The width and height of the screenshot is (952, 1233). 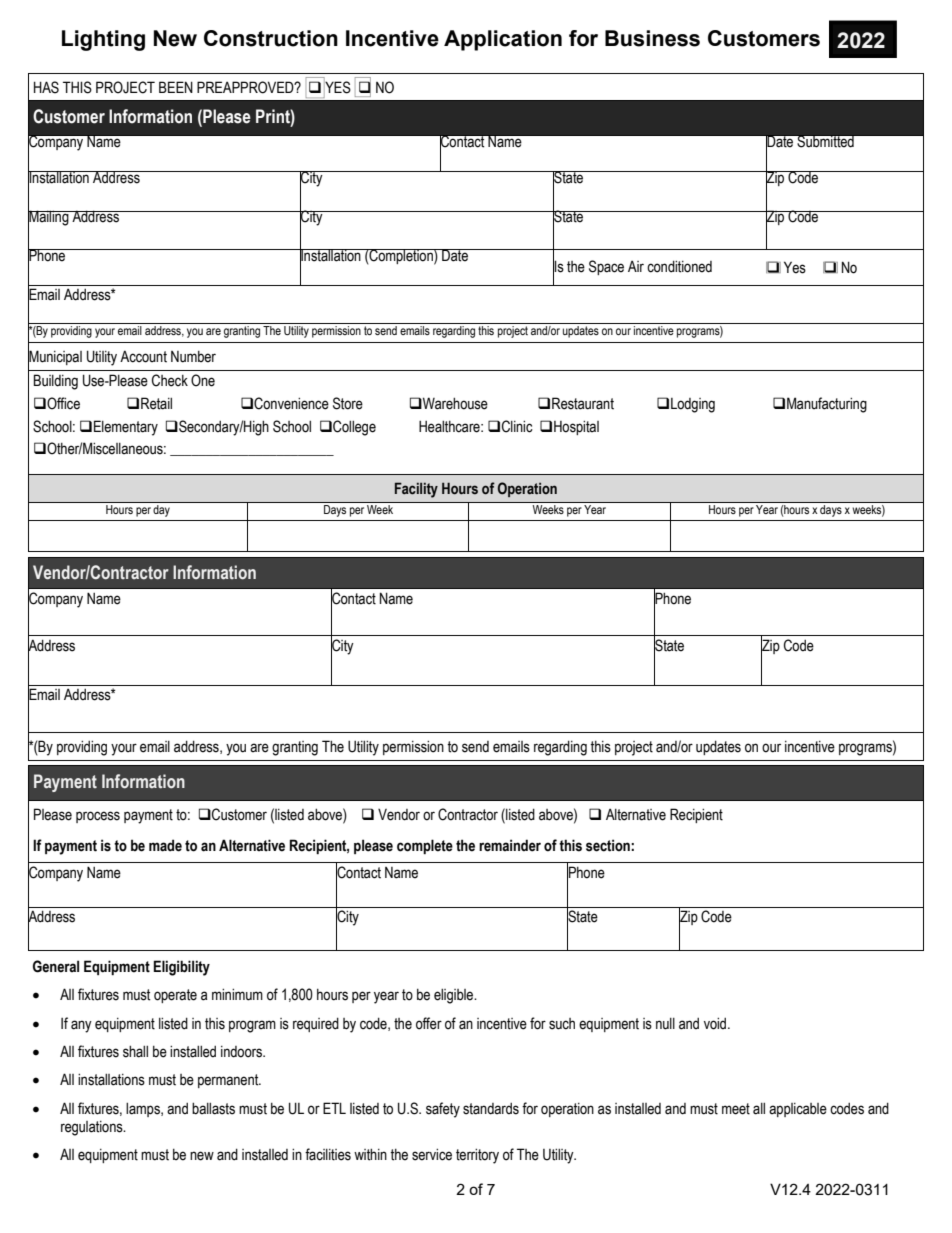 What do you see at coordinates (510, 845) in the screenshot?
I see `remainder` at bounding box center [510, 845].
